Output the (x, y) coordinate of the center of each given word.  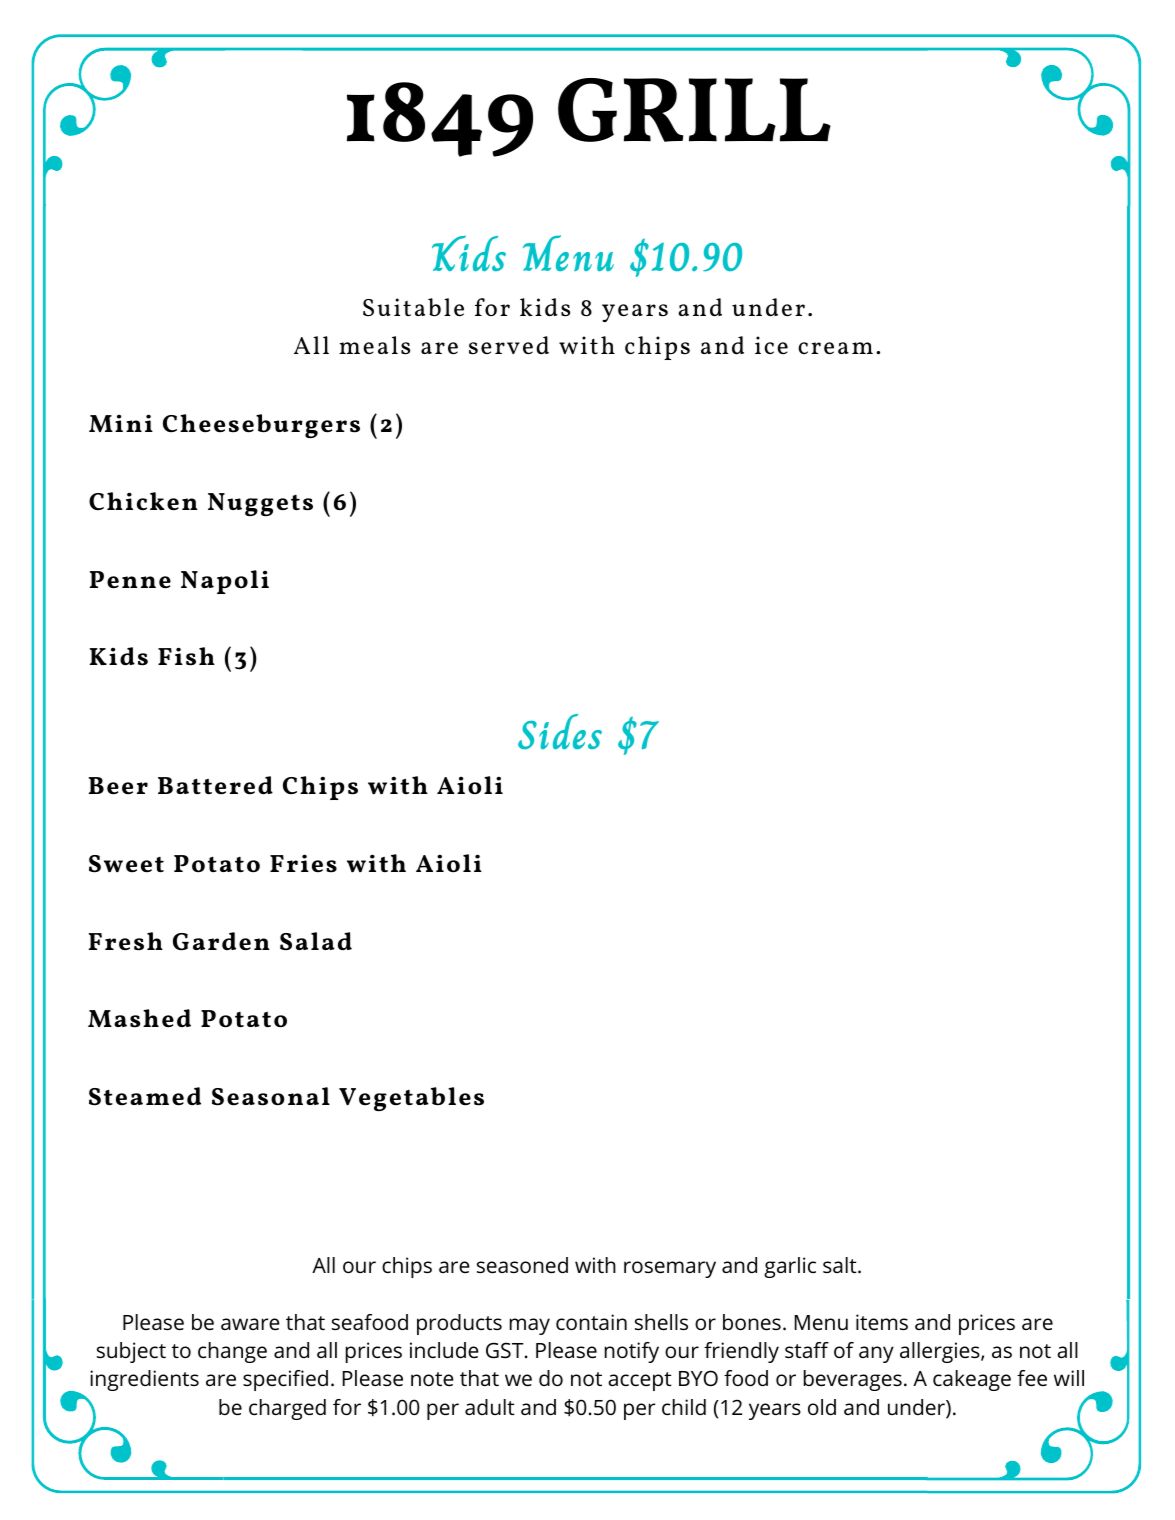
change (232, 1352)
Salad (316, 941)
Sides (560, 731)
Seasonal (271, 1096)
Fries (303, 863)
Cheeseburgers (261, 426)
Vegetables (411, 1099)
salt (841, 1265)
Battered (215, 785)
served (509, 345)
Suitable (413, 307)
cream (835, 348)
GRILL (694, 110)
